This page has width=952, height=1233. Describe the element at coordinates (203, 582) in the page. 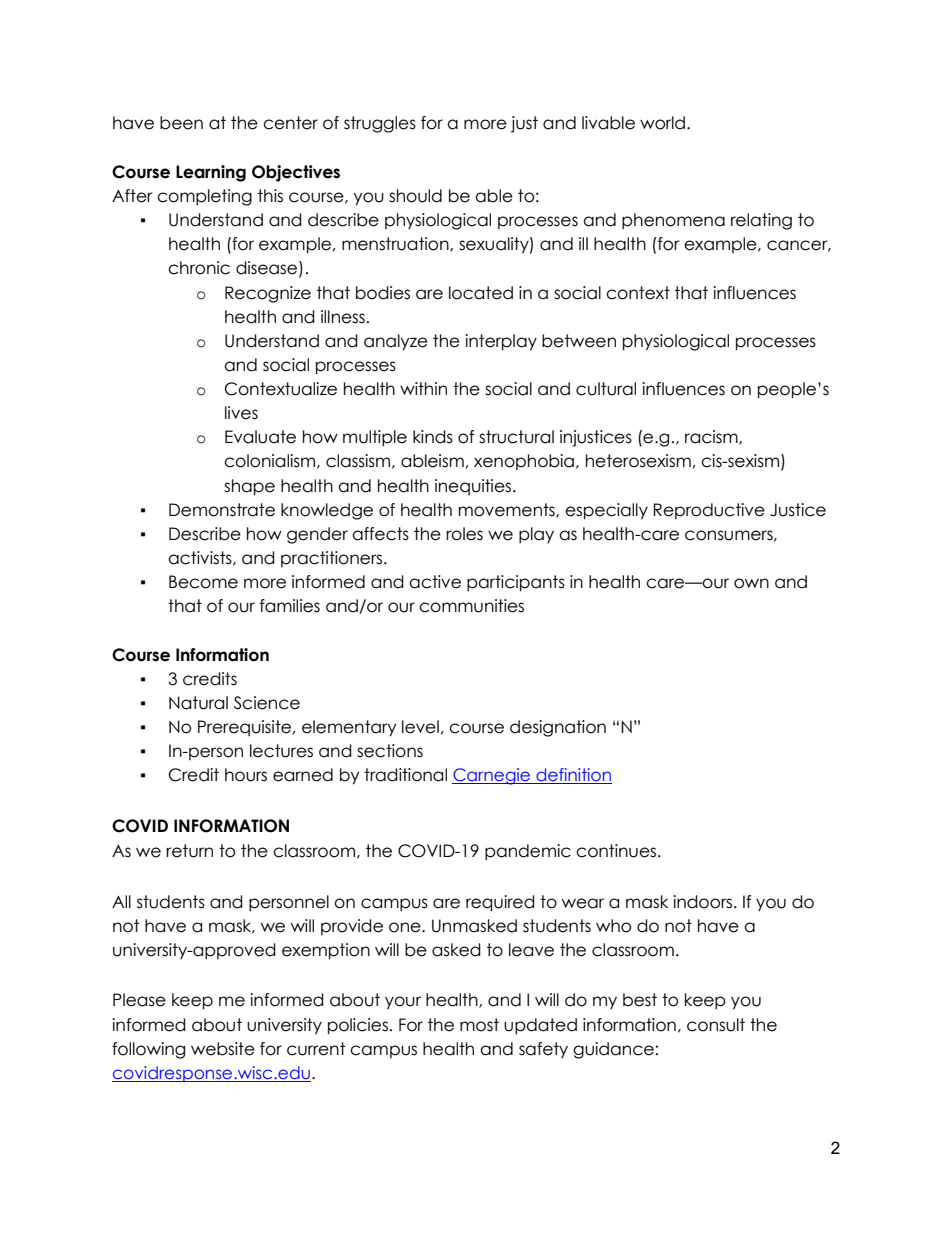

I see `Become` at that location.
